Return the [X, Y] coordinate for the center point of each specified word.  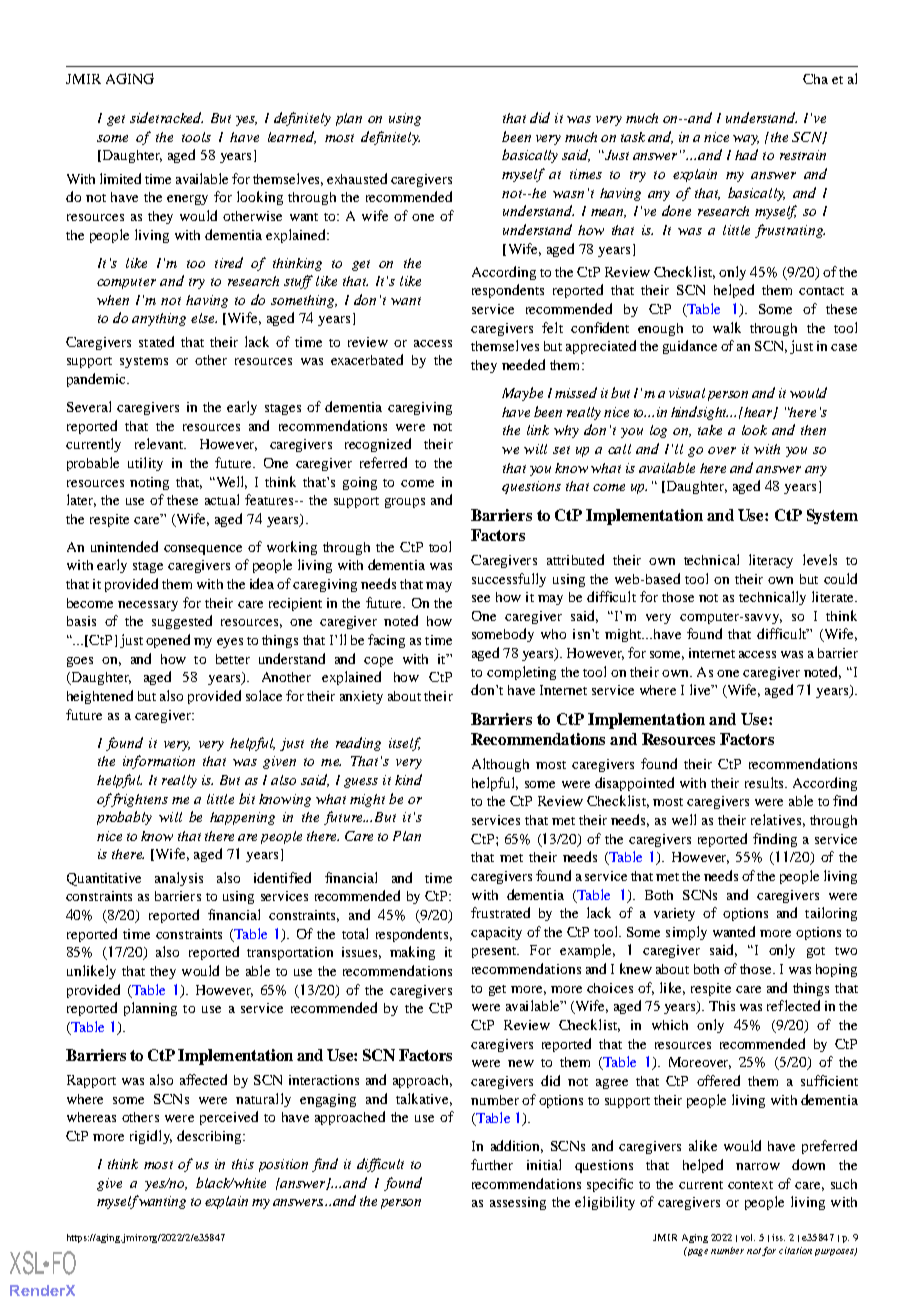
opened [168, 641]
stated [156, 341]
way [746, 140]
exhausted [357, 178]
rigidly [151, 1137]
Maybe [522, 394]
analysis [179, 879]
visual [687, 393]
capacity [496, 933]
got [816, 952]
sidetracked [166, 117]
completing [521, 673]
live [701, 689]
